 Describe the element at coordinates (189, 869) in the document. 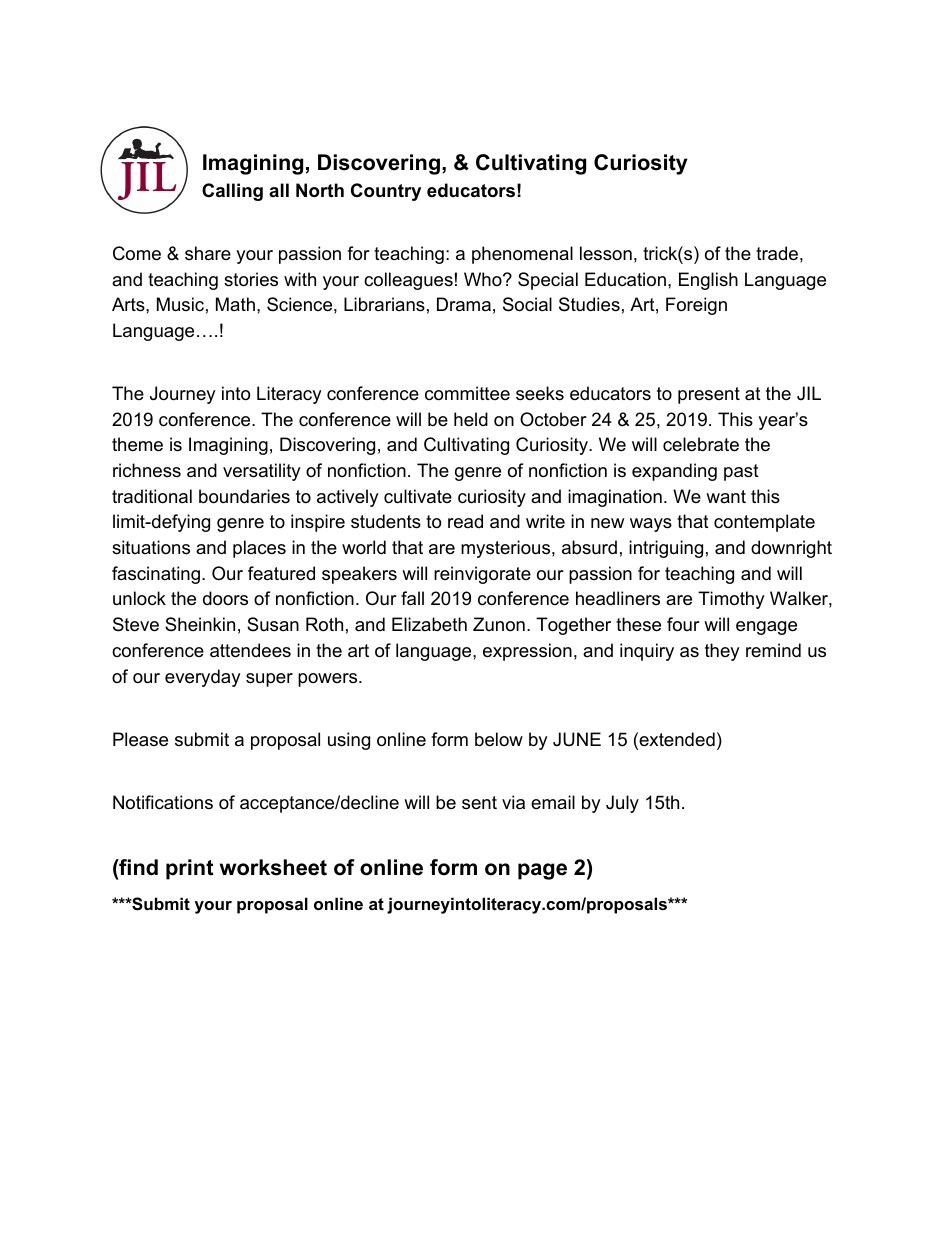

I see `print` at that location.
